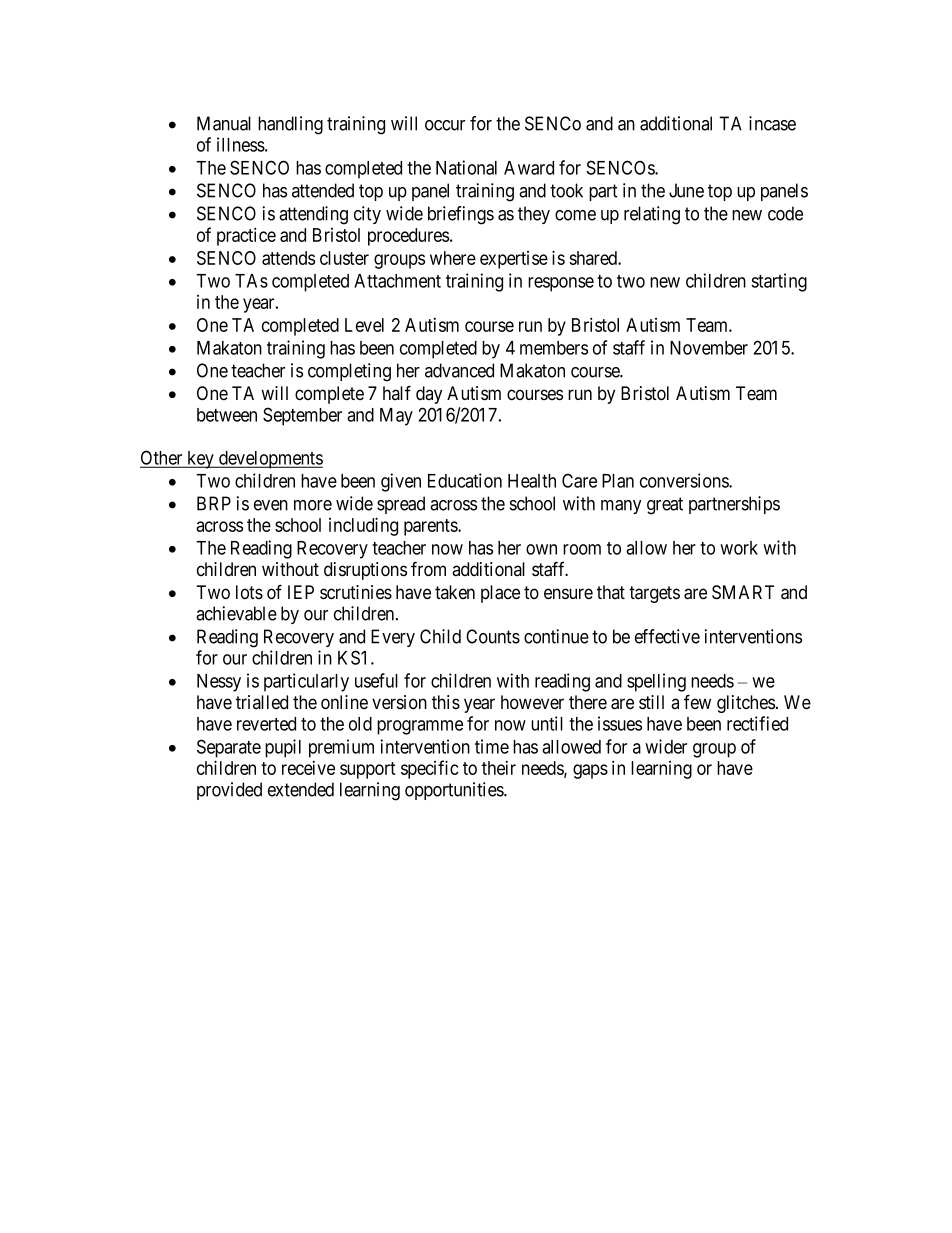  I want to click on taken, so click(455, 592).
